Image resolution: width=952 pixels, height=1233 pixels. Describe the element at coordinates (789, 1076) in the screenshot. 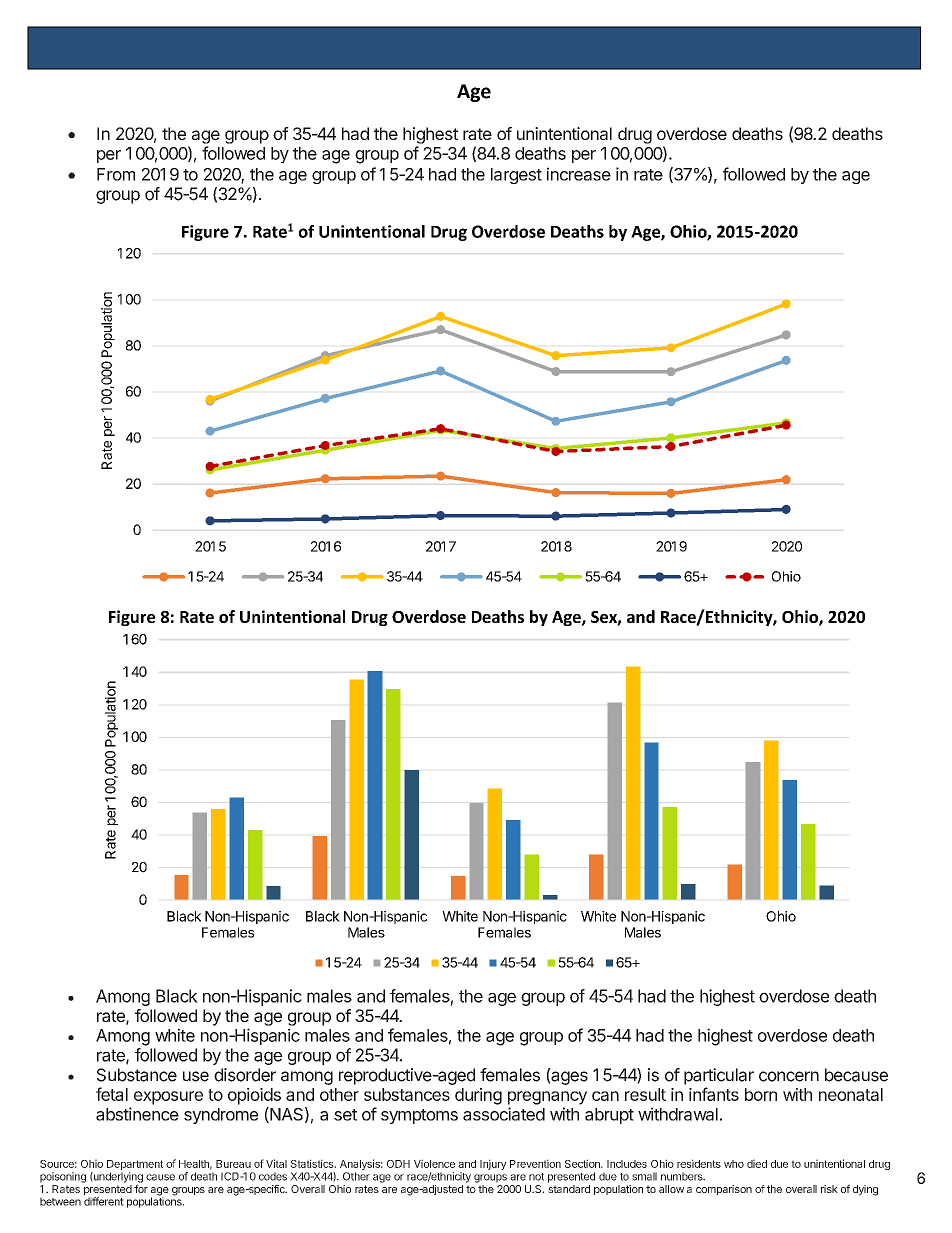

I see `concern` at that location.
